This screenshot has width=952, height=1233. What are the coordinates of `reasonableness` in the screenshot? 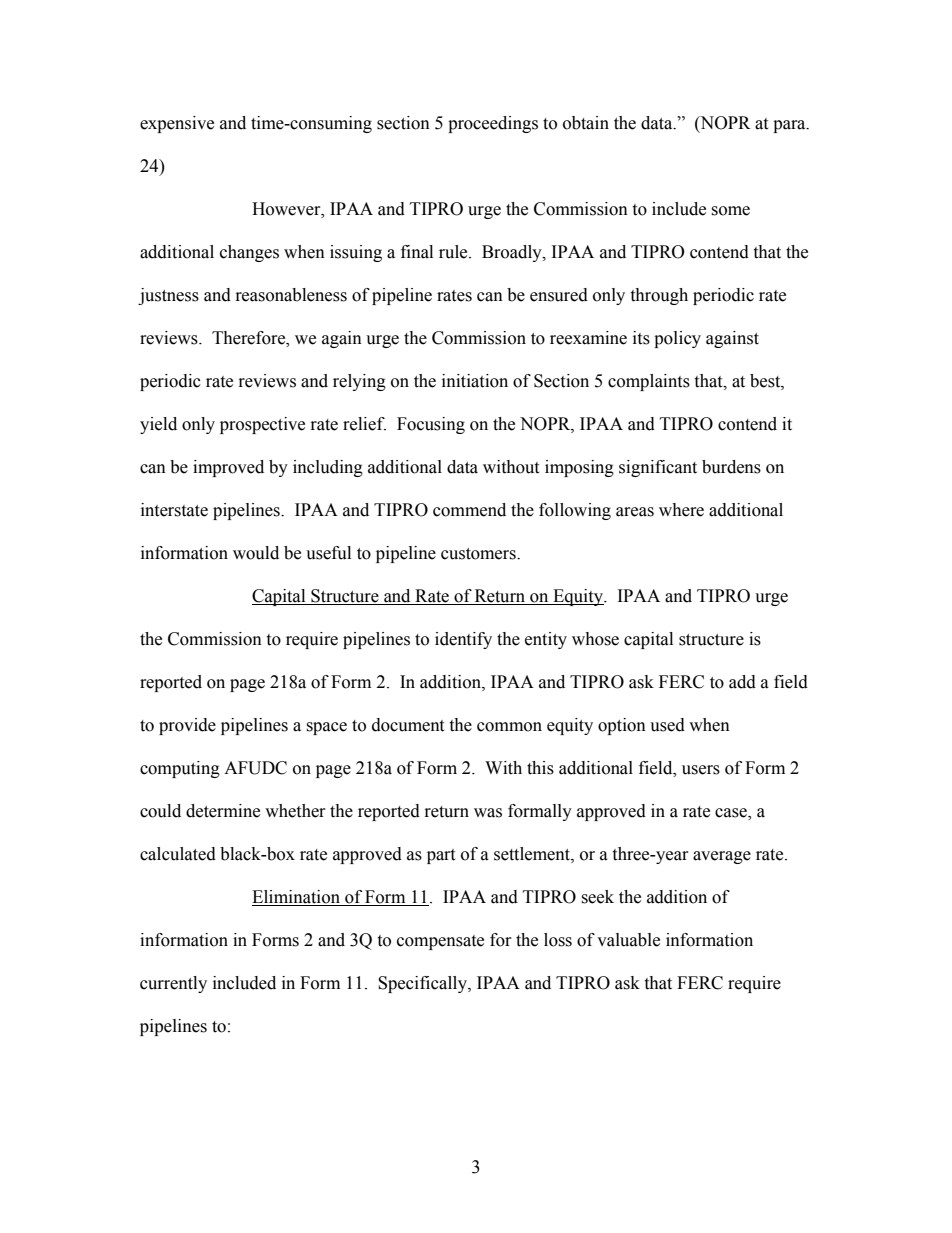 It's located at (291, 295).
